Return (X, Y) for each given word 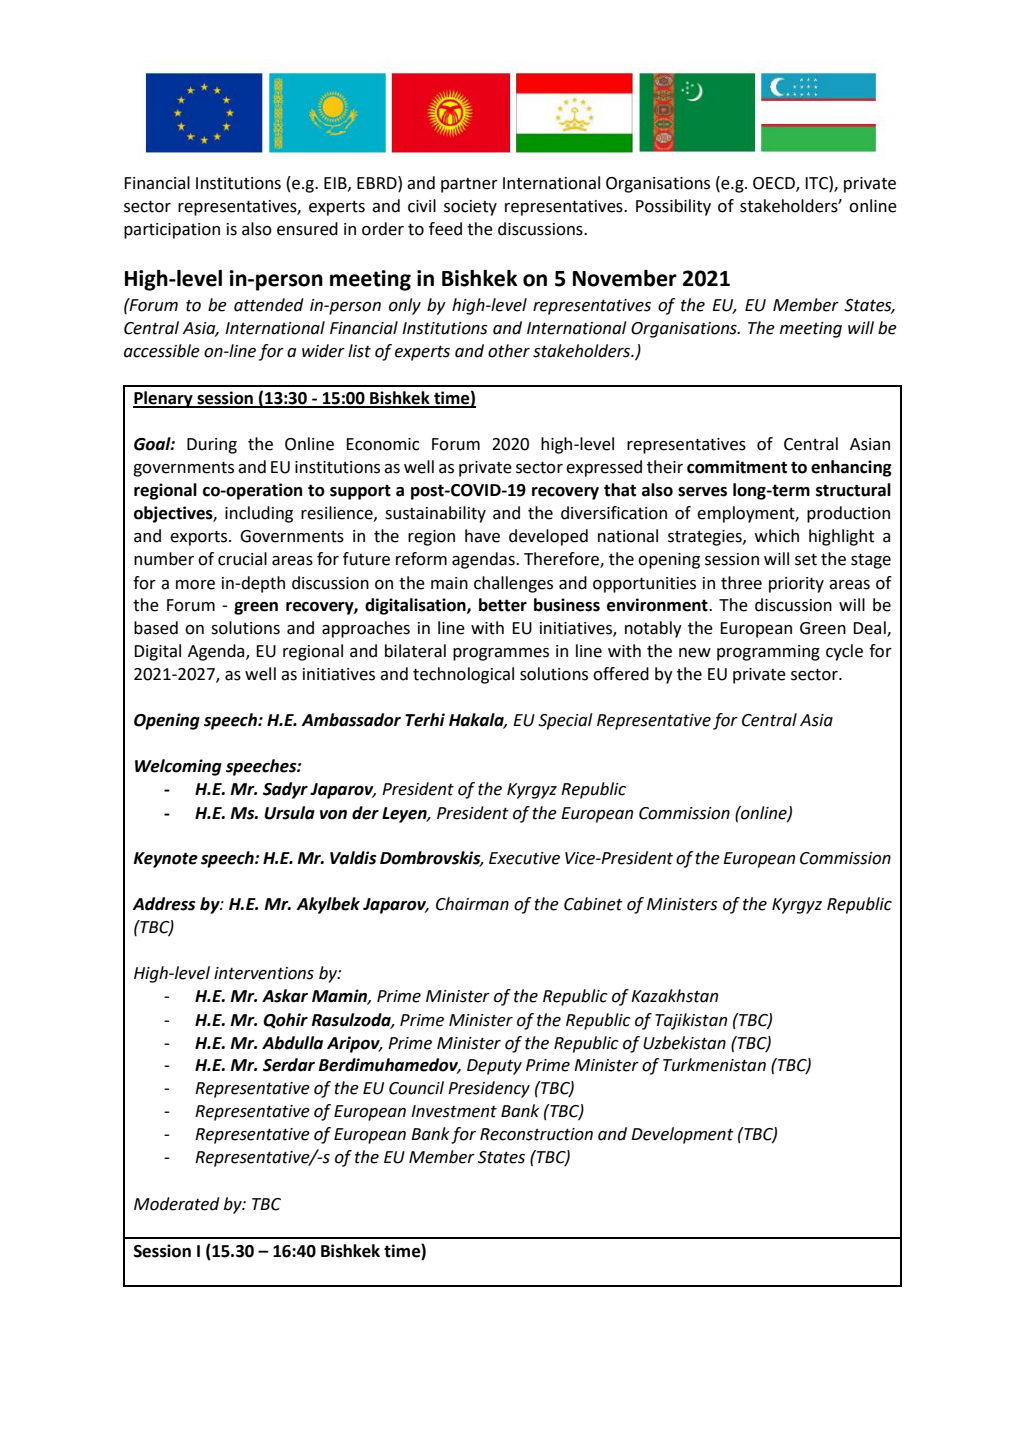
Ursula (289, 813)
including (259, 514)
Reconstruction (536, 1134)
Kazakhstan (674, 996)
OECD (775, 184)
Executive (524, 858)
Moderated (177, 1204)
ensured (307, 229)
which (777, 536)
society (470, 208)
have (482, 536)
